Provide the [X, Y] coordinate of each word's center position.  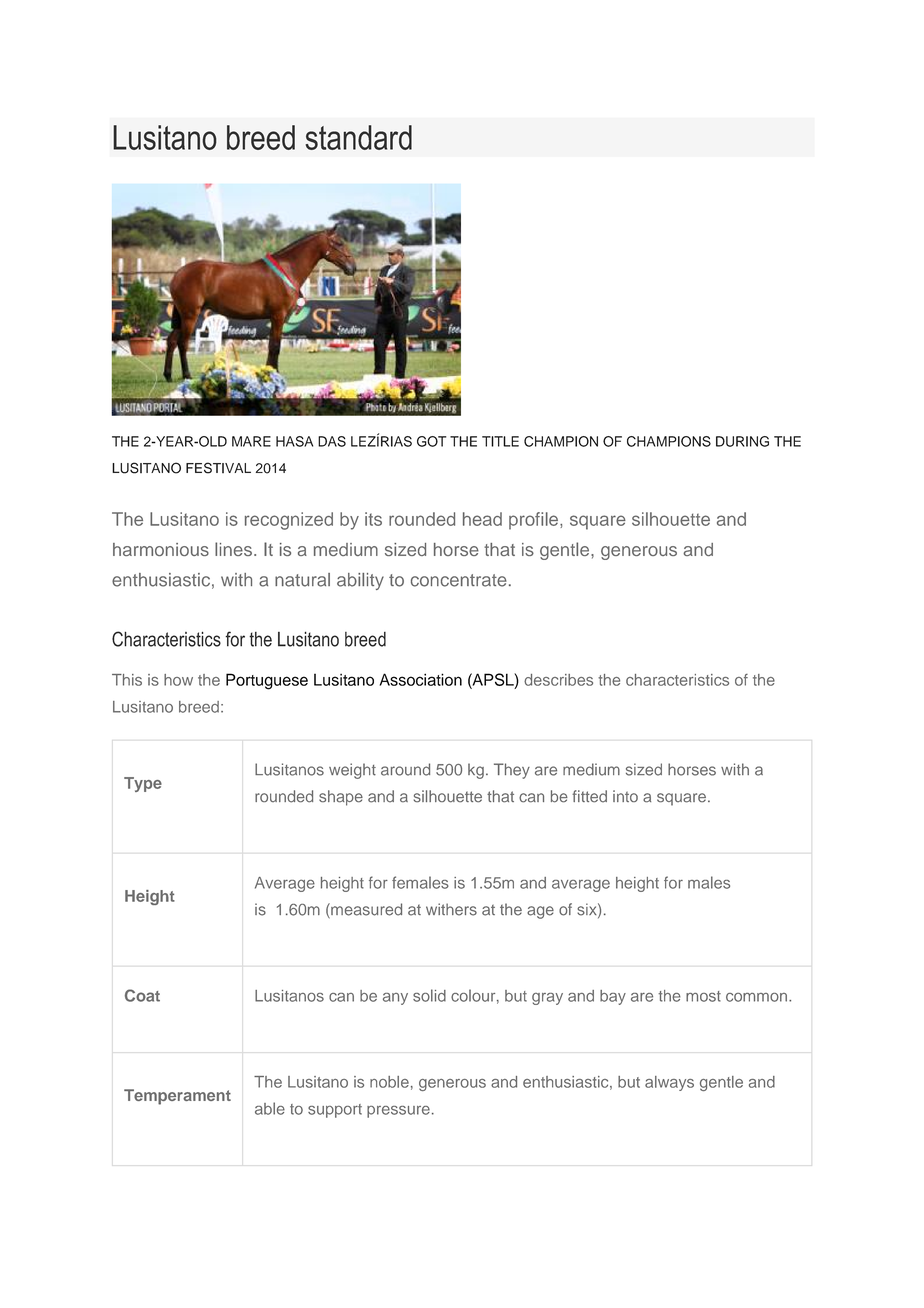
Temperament [177, 1097]
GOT [431, 441]
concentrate [459, 580]
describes [558, 680]
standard [358, 137]
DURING [742, 441]
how [178, 680]
